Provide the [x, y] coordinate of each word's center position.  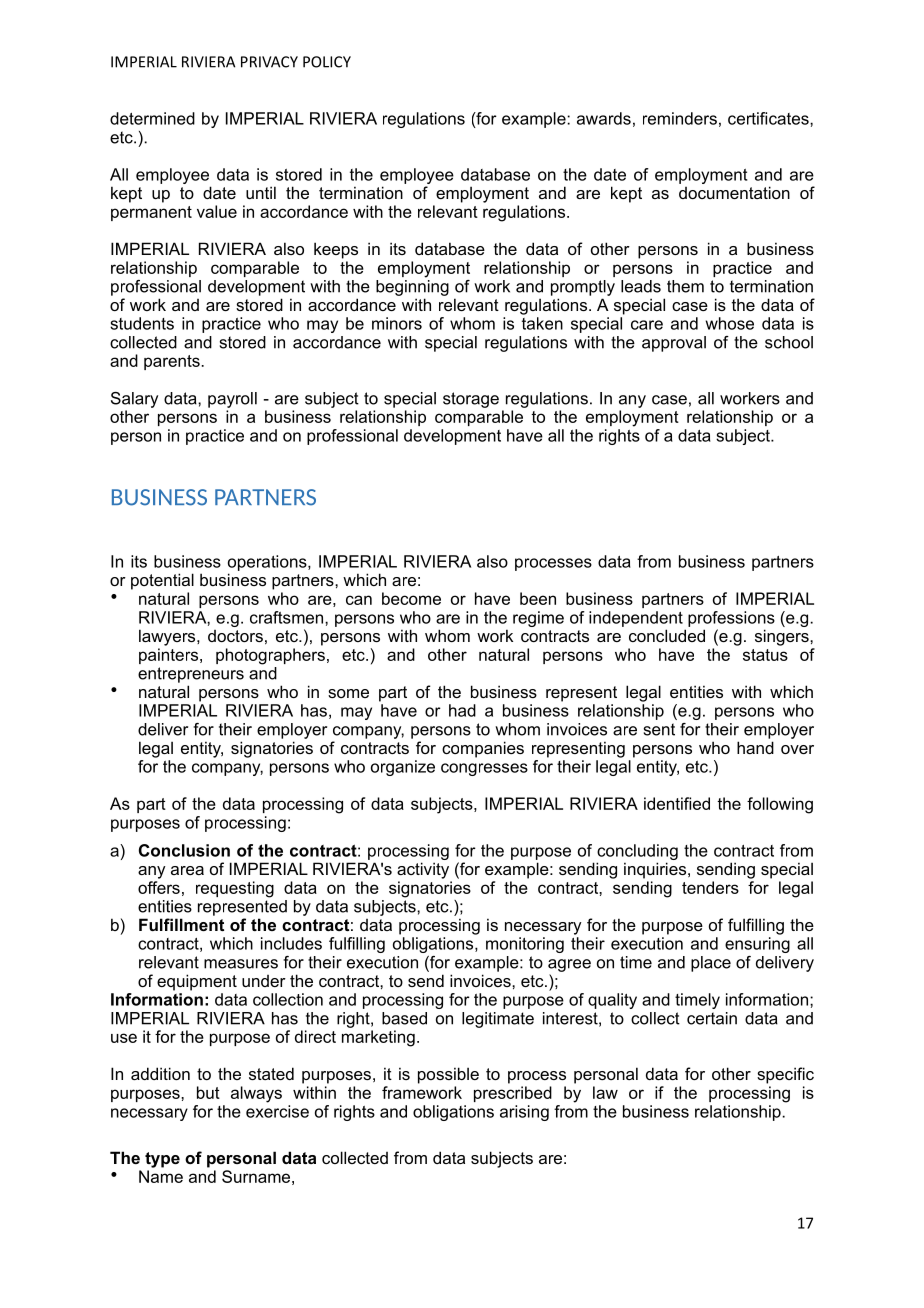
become [411, 598]
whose [729, 323]
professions [731, 619]
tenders [710, 887]
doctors [235, 636]
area [187, 870]
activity [423, 870]
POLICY [327, 62]
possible [448, 1075]
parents [173, 362]
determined [152, 118]
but [208, 1092]
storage [471, 400]
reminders [680, 118]
